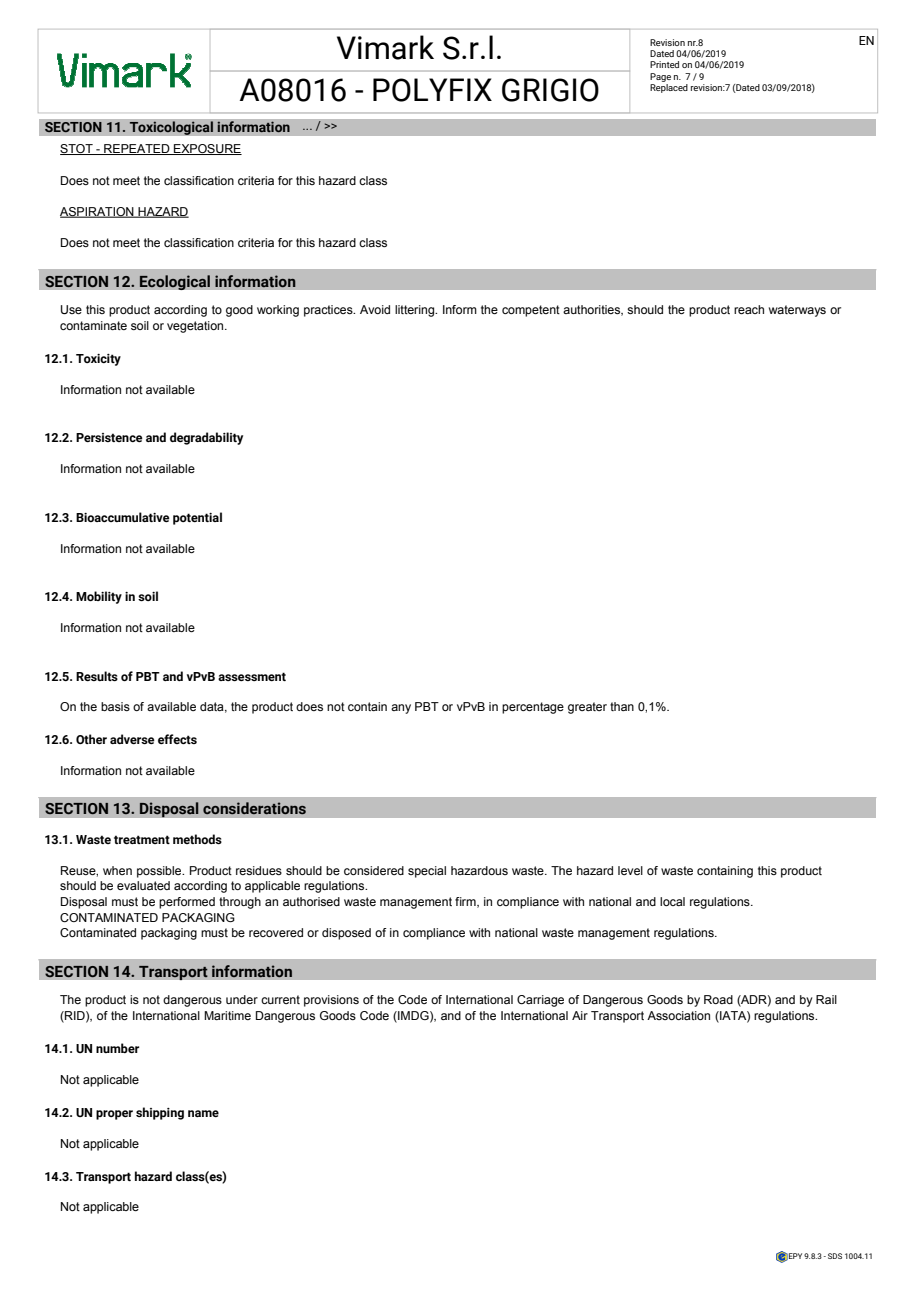 The height and width of the screenshot is (1308, 924). What do you see at coordinates (187, 903) in the screenshot?
I see `performed` at bounding box center [187, 903].
